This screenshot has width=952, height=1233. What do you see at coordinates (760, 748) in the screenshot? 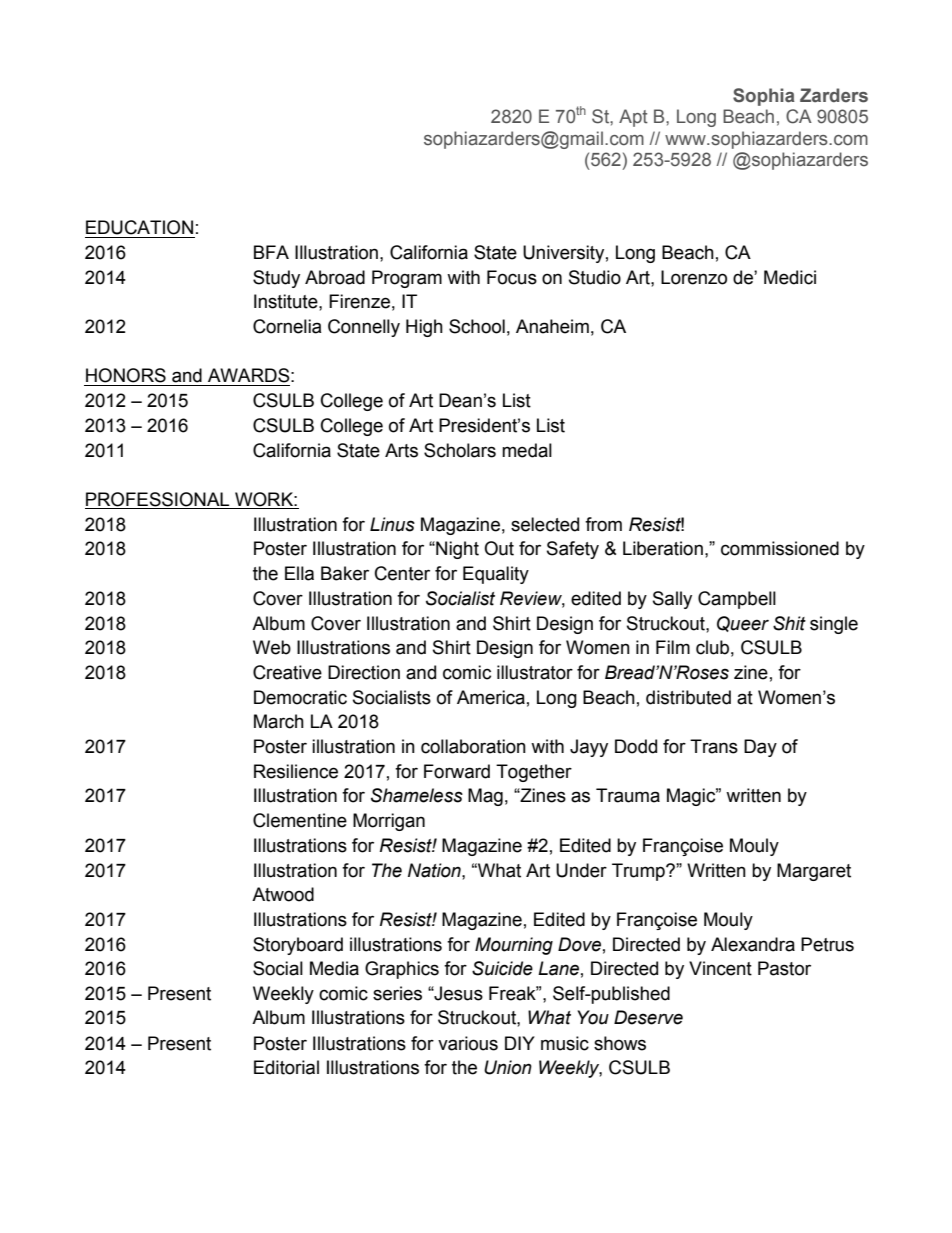
I see `Day` at bounding box center [760, 748].
